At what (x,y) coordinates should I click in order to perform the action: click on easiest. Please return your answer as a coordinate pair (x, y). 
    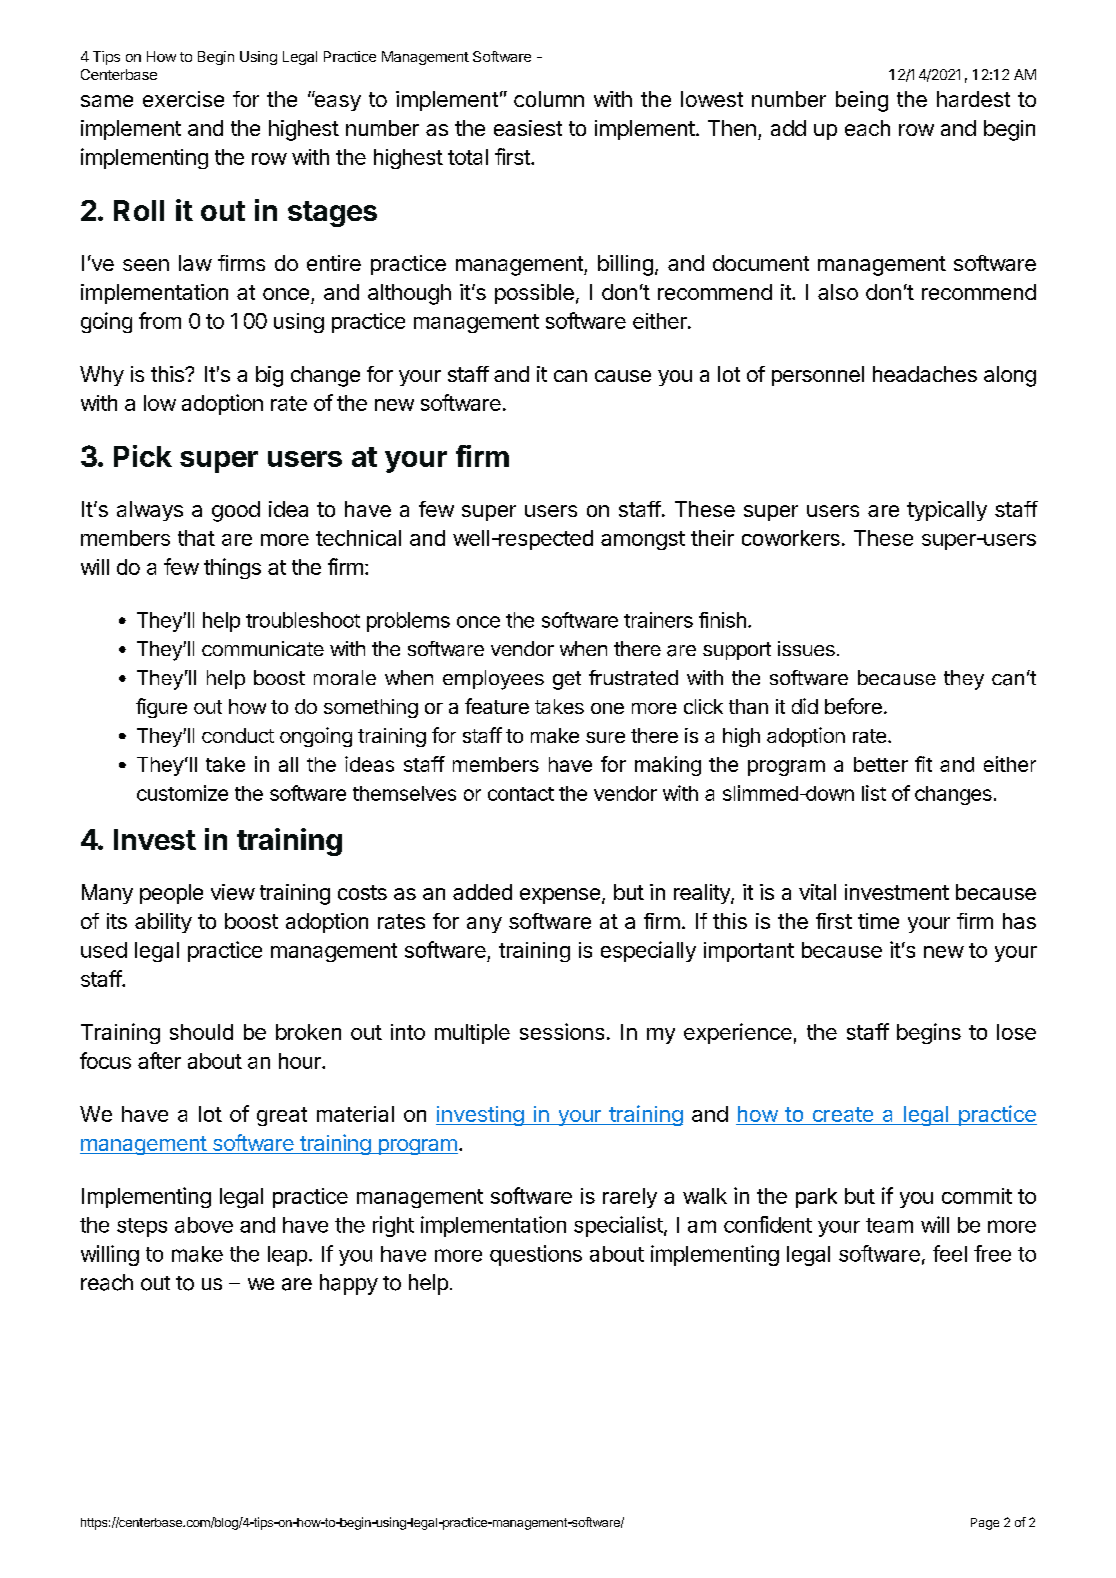
    Looking at the image, I should click on (528, 128).
